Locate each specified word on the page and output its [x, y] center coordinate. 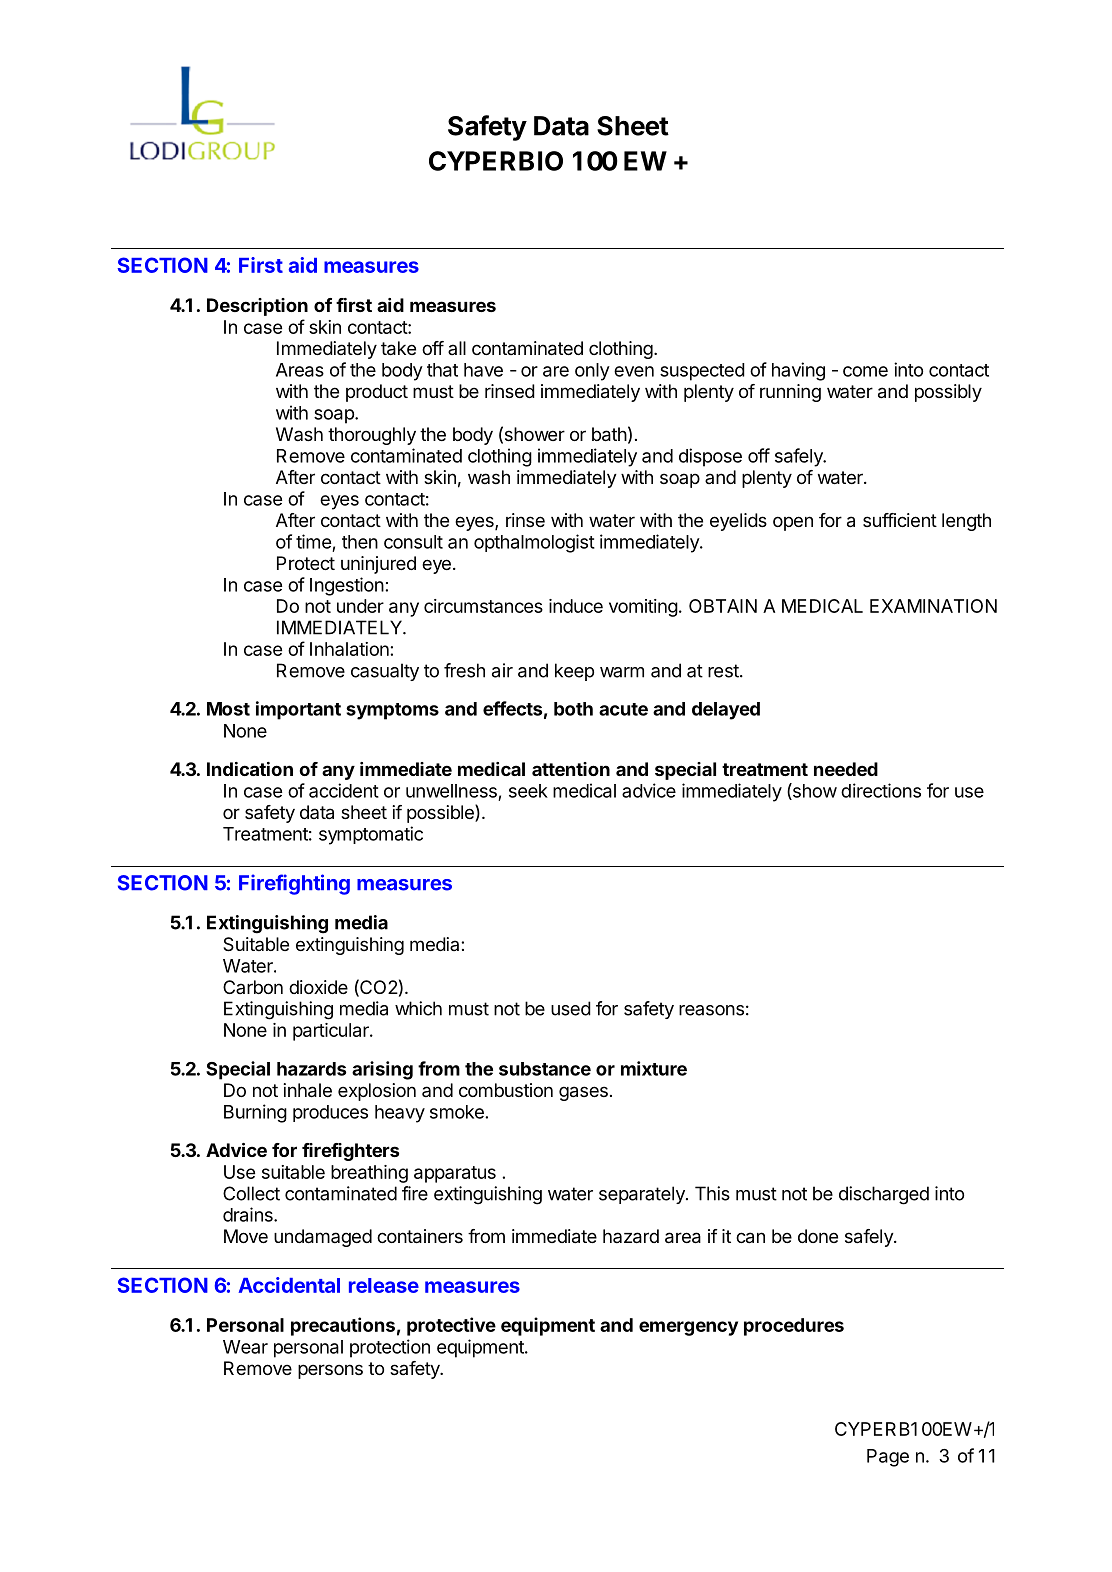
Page [888, 1458]
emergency [688, 1328]
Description [257, 307]
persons [330, 1371]
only [592, 372]
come [865, 371]
